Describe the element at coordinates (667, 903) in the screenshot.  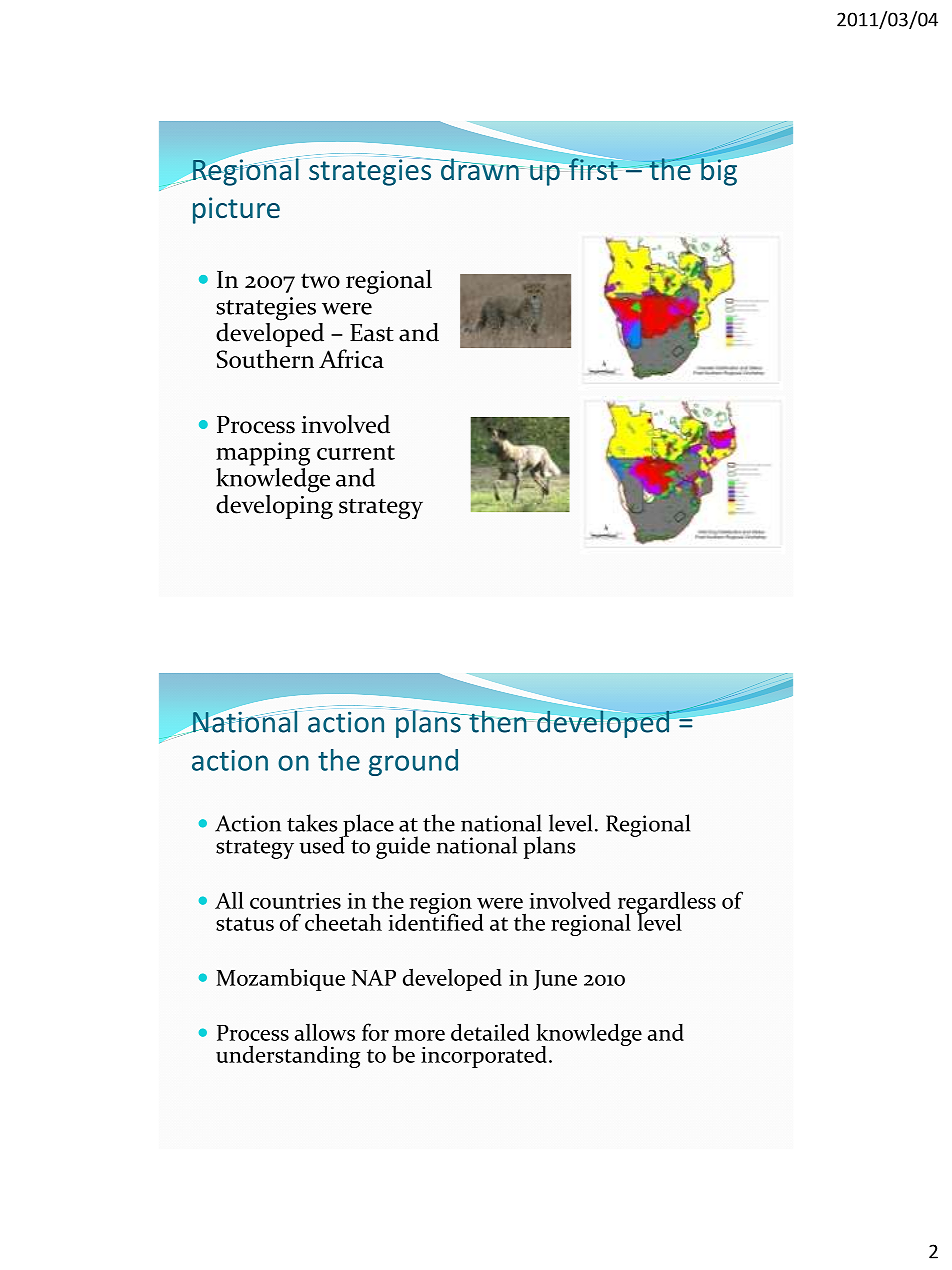
I see `regardless` at that location.
